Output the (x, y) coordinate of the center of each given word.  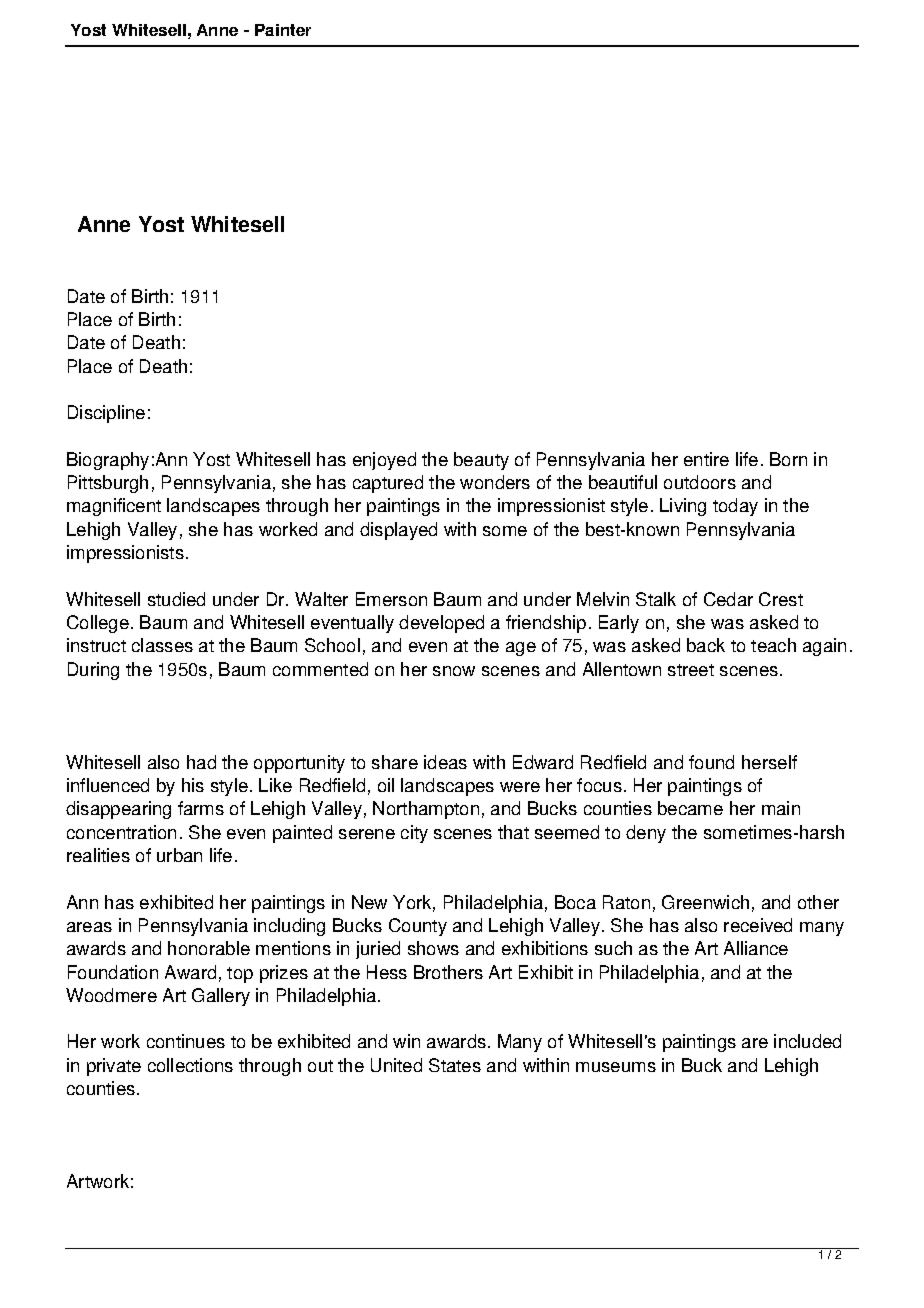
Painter (283, 30)
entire (706, 459)
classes (162, 645)
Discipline (106, 414)
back (706, 645)
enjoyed (384, 461)
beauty (481, 461)
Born (788, 459)
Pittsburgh (108, 484)
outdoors (700, 482)
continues (186, 1041)
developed (441, 624)
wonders (495, 482)
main (781, 808)
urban (179, 855)
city (414, 834)
